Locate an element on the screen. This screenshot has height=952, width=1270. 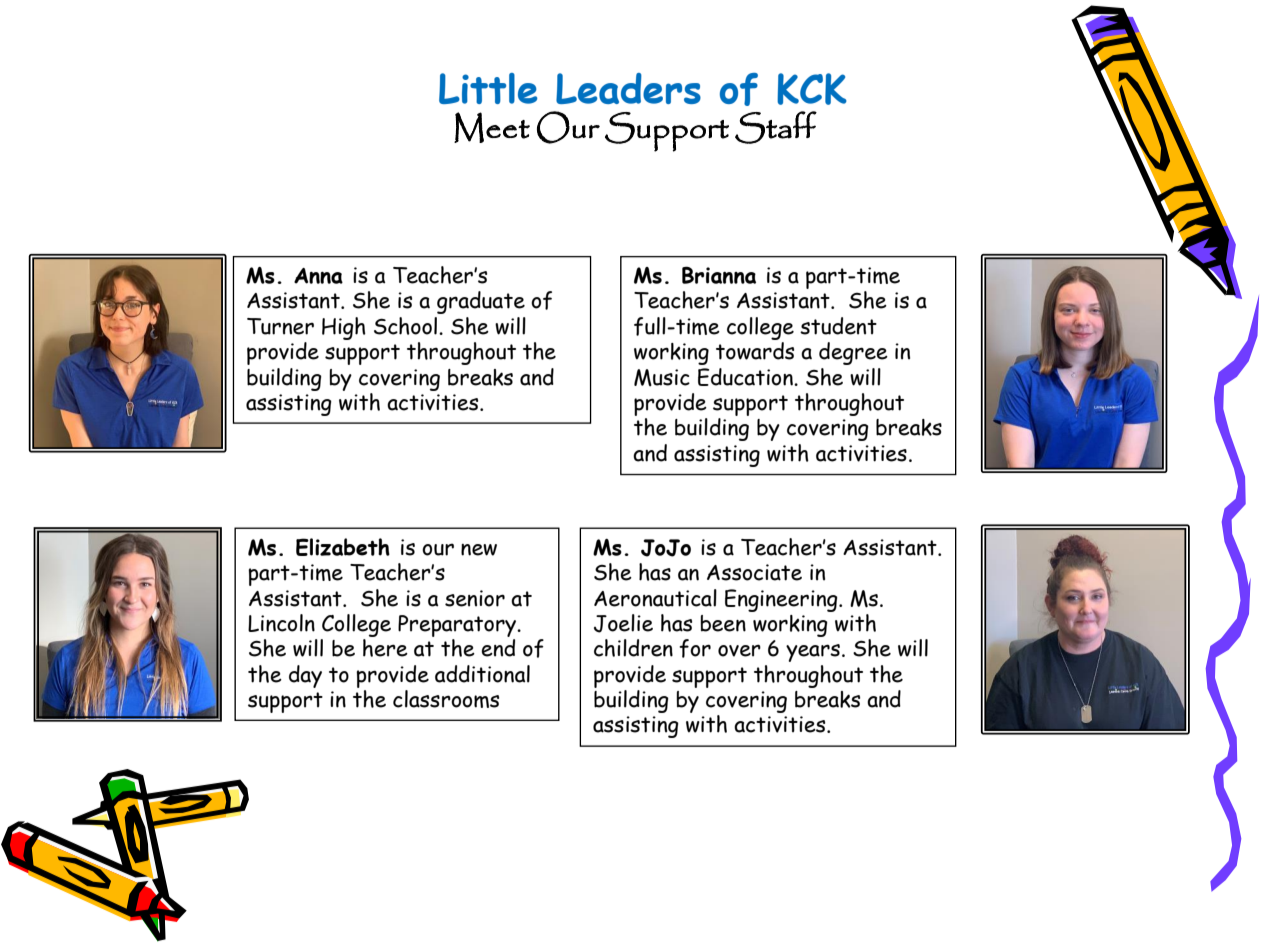
Leaders is located at coordinates (628, 88).
